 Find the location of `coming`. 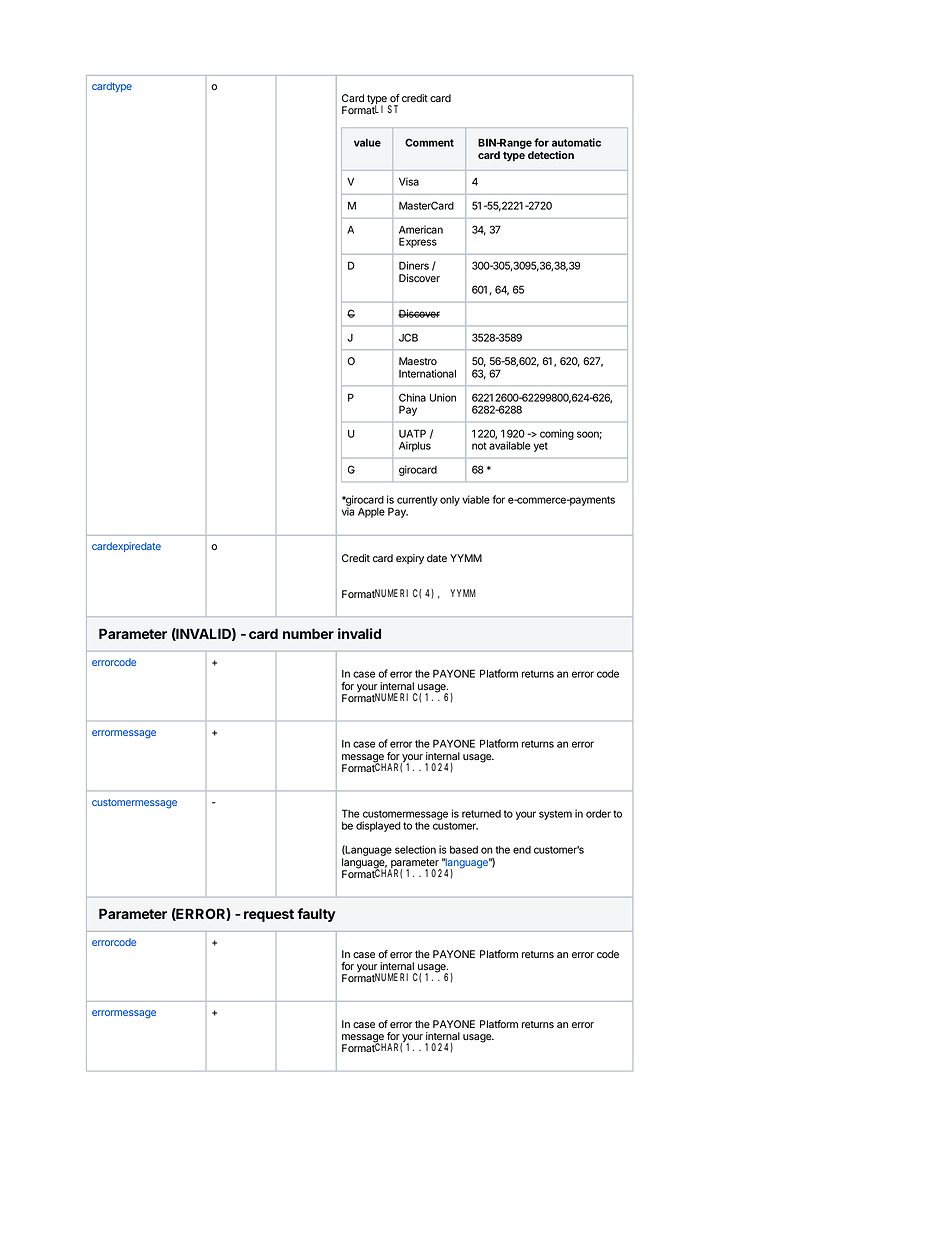

coming is located at coordinates (557, 434).
